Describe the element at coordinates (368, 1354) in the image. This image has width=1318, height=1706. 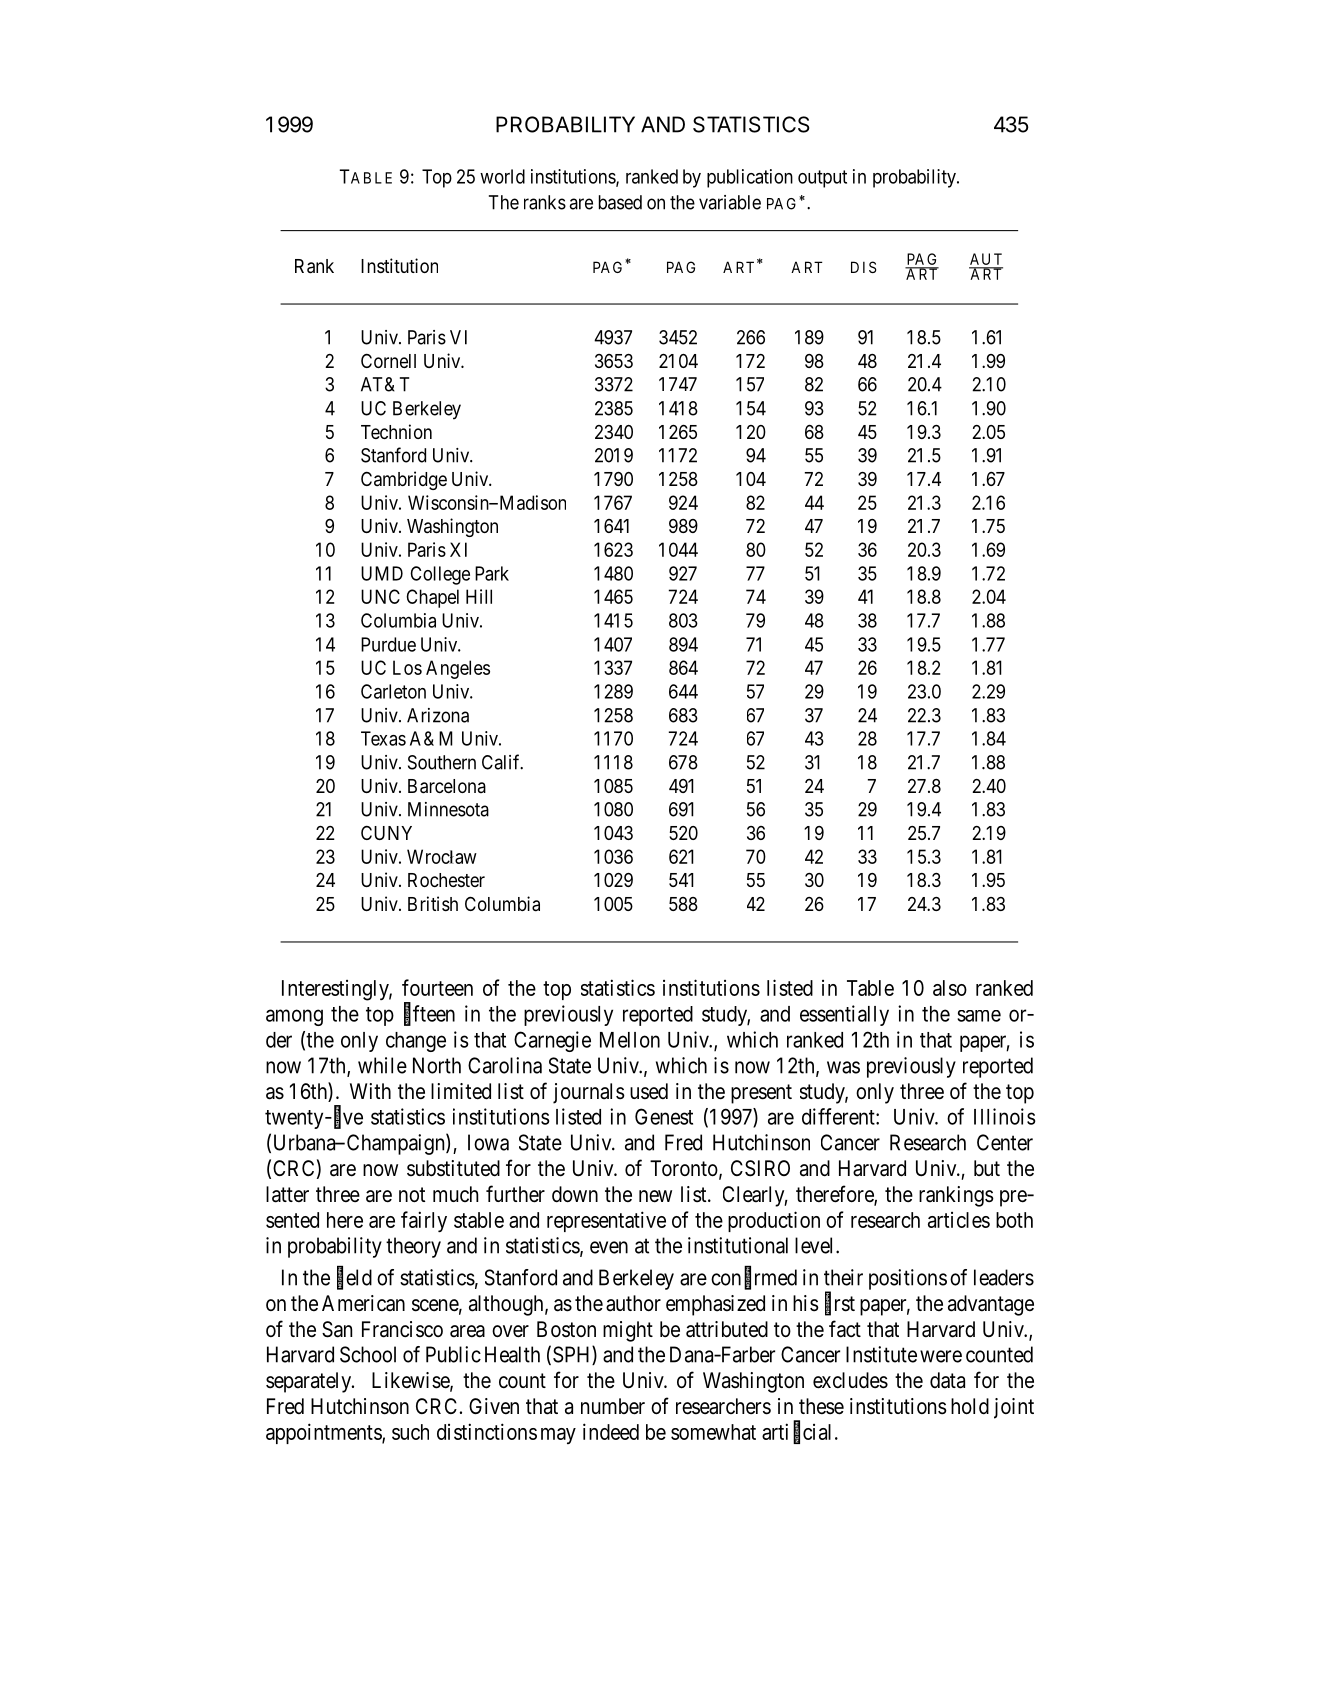
I see `School` at that location.
